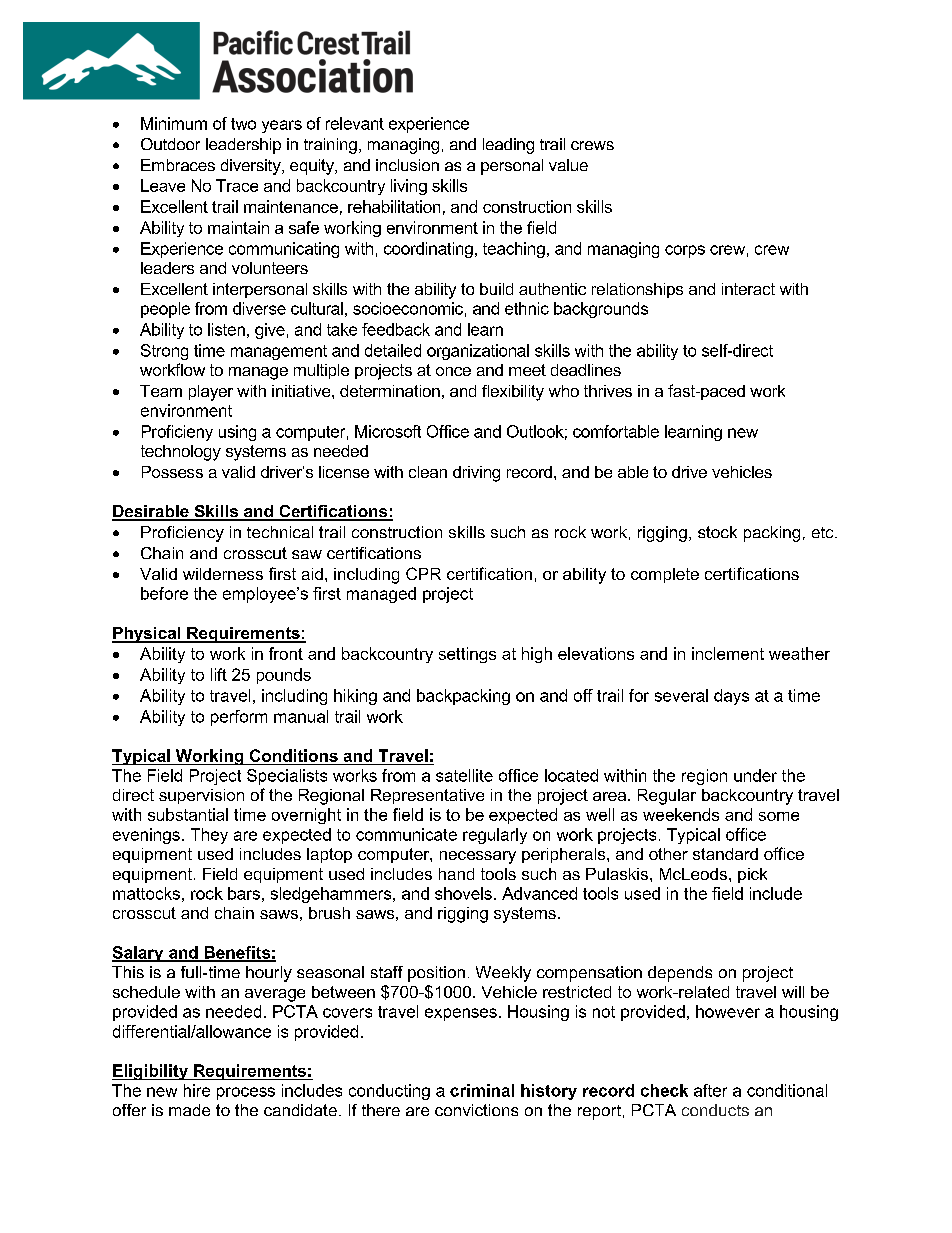 The height and width of the screenshot is (1233, 952). What do you see at coordinates (685, 251) in the screenshot?
I see `corps` at bounding box center [685, 251].
